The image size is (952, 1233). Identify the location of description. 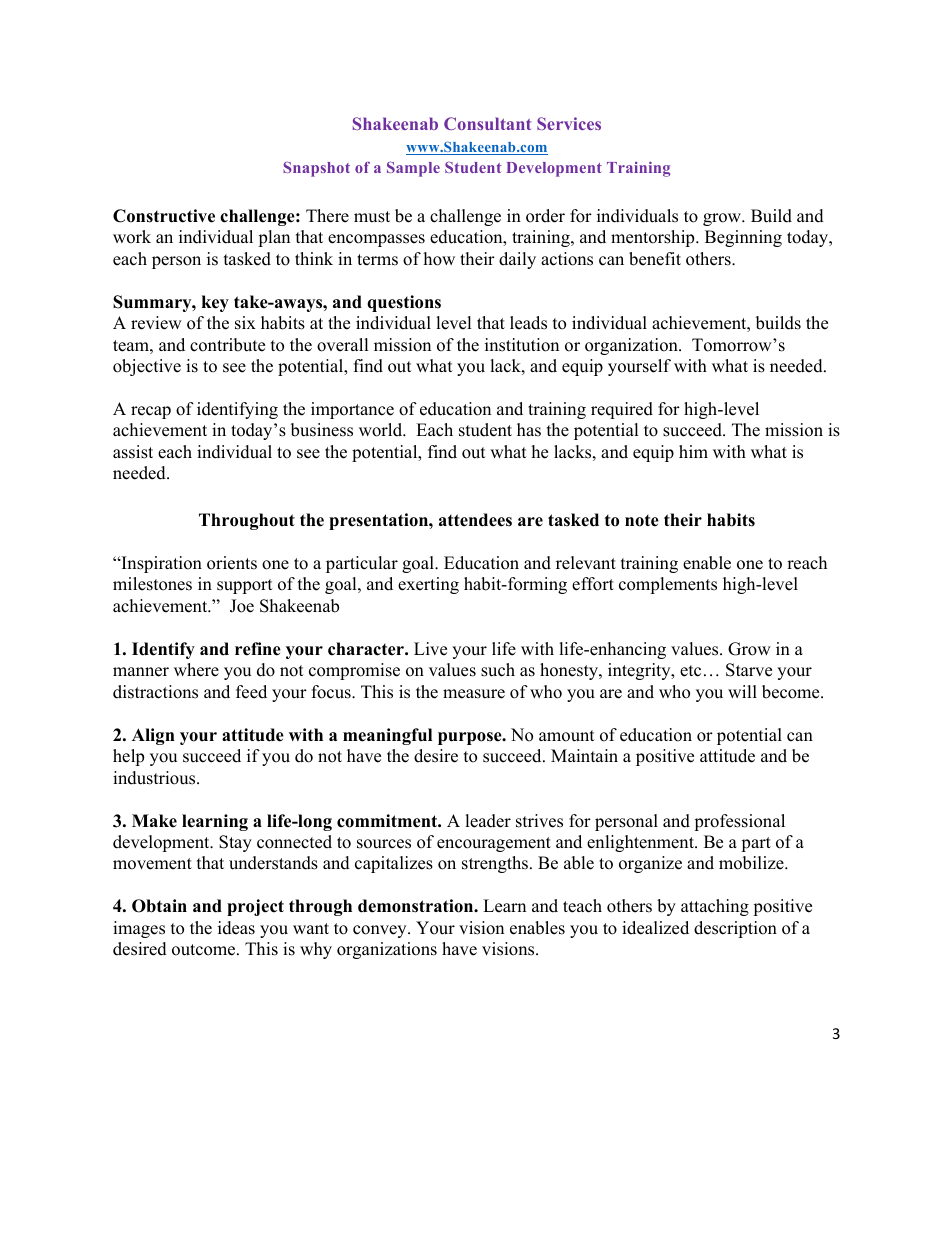
(735, 929).
